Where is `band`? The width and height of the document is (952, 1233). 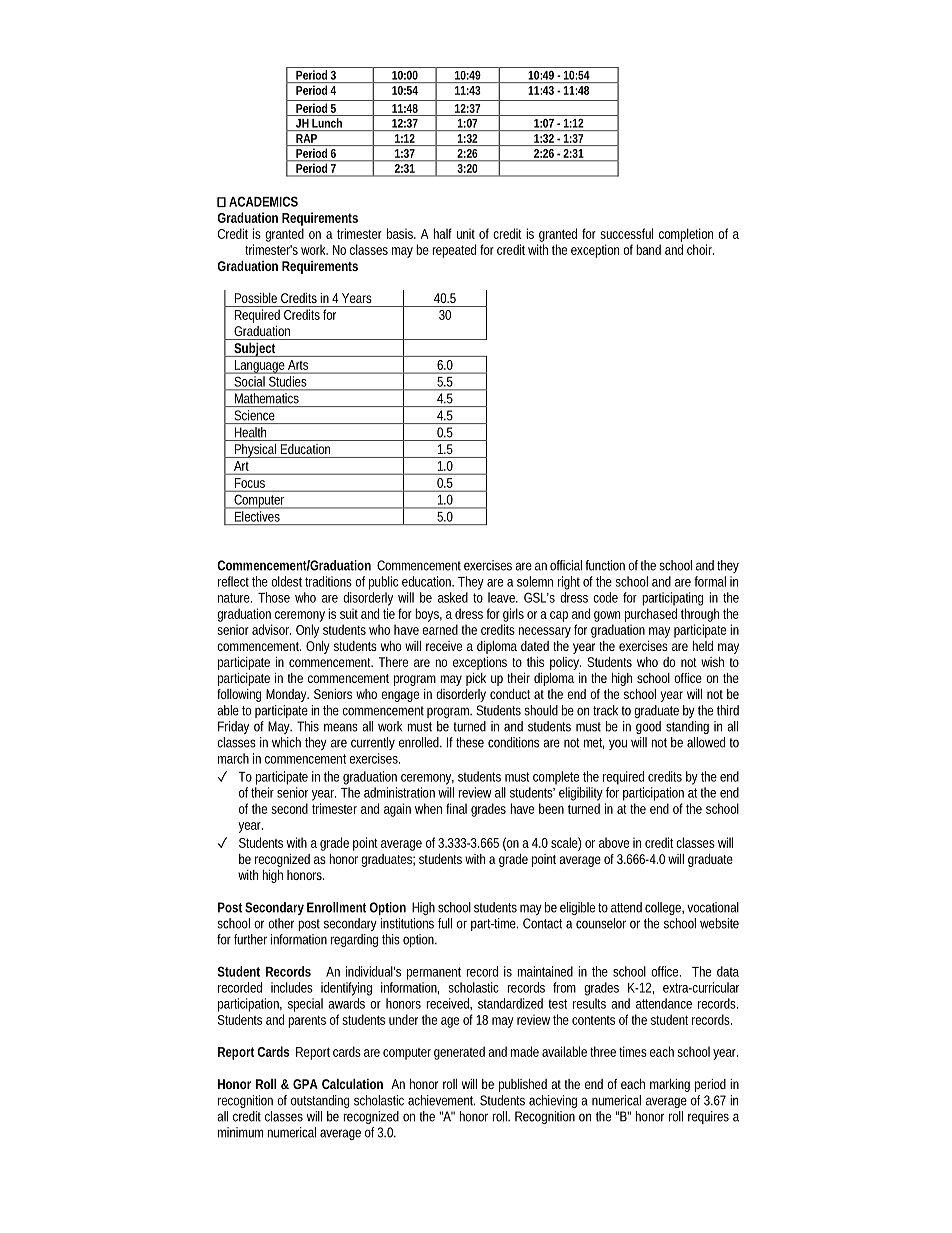
band is located at coordinates (648, 249).
